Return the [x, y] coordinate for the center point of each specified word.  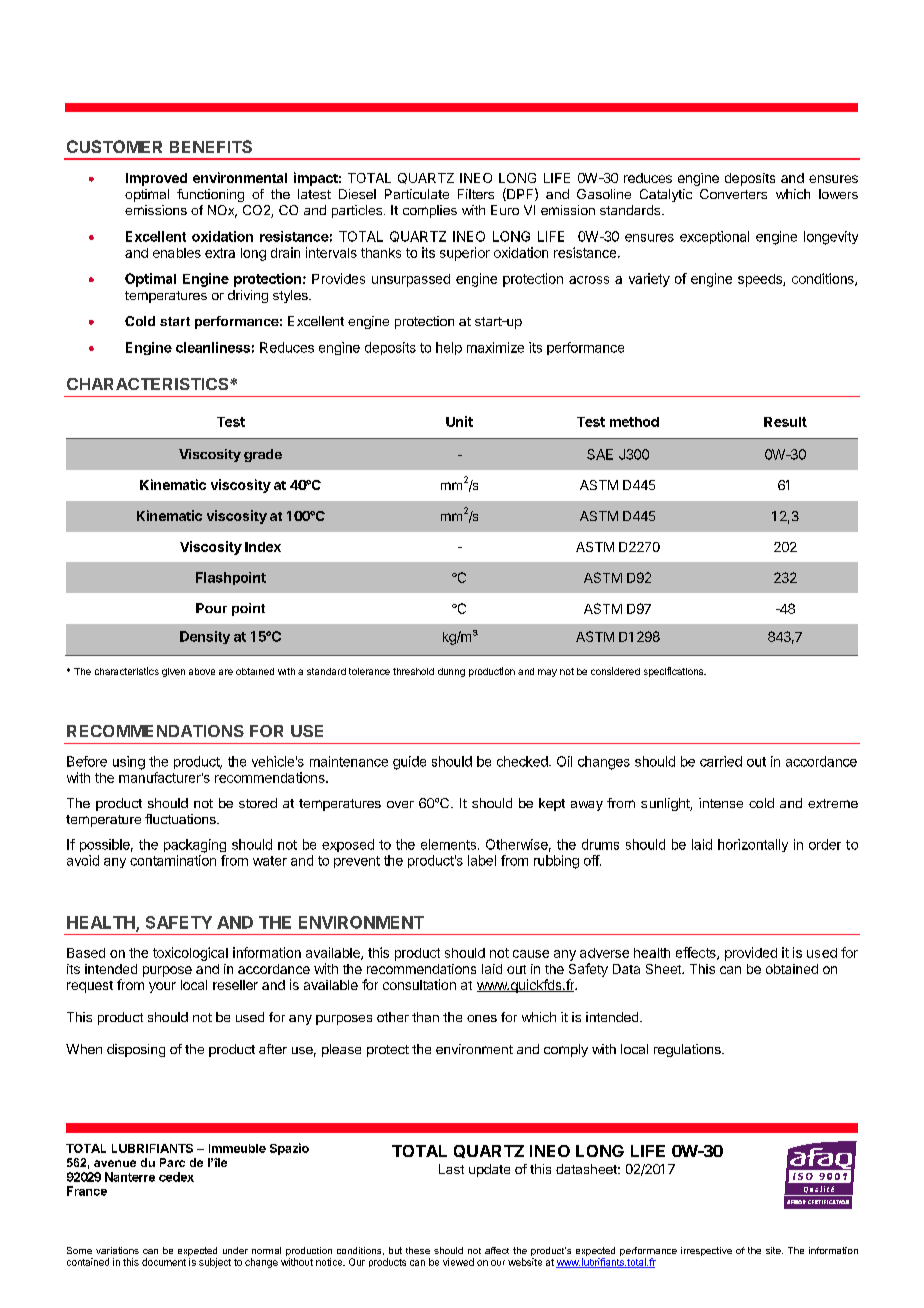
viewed [458, 1262]
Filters [476, 194]
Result [785, 422]
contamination [173, 860]
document [164, 1262]
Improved [156, 179]
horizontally [753, 845]
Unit [459, 421]
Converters [733, 194]
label [482, 860]
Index [263, 547]
